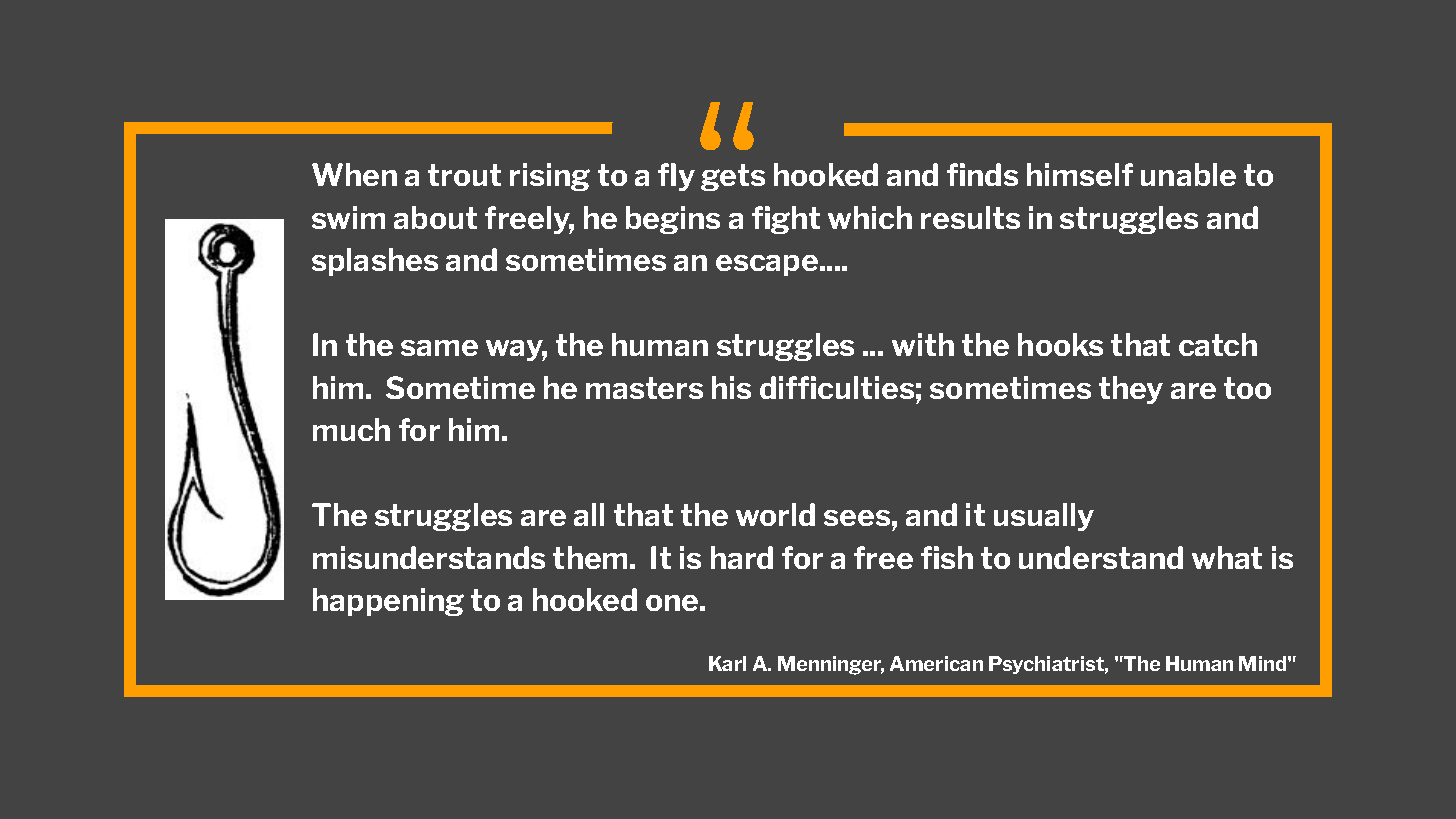 This screenshot has height=819, width=1456. What do you see at coordinates (731, 387) in the screenshot?
I see `his` at bounding box center [731, 387].
